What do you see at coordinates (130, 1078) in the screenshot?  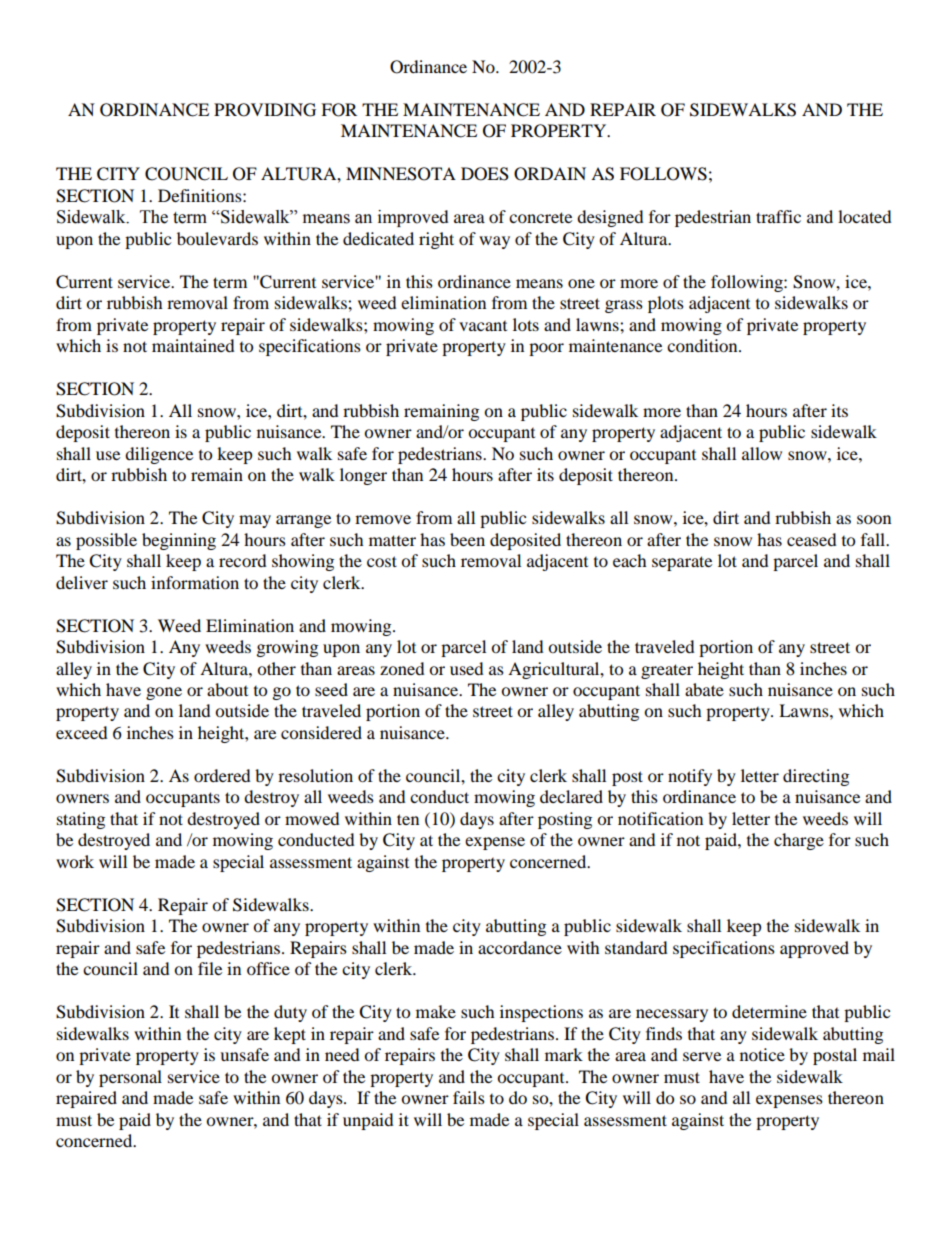 I see `personal` at bounding box center [130, 1078].
